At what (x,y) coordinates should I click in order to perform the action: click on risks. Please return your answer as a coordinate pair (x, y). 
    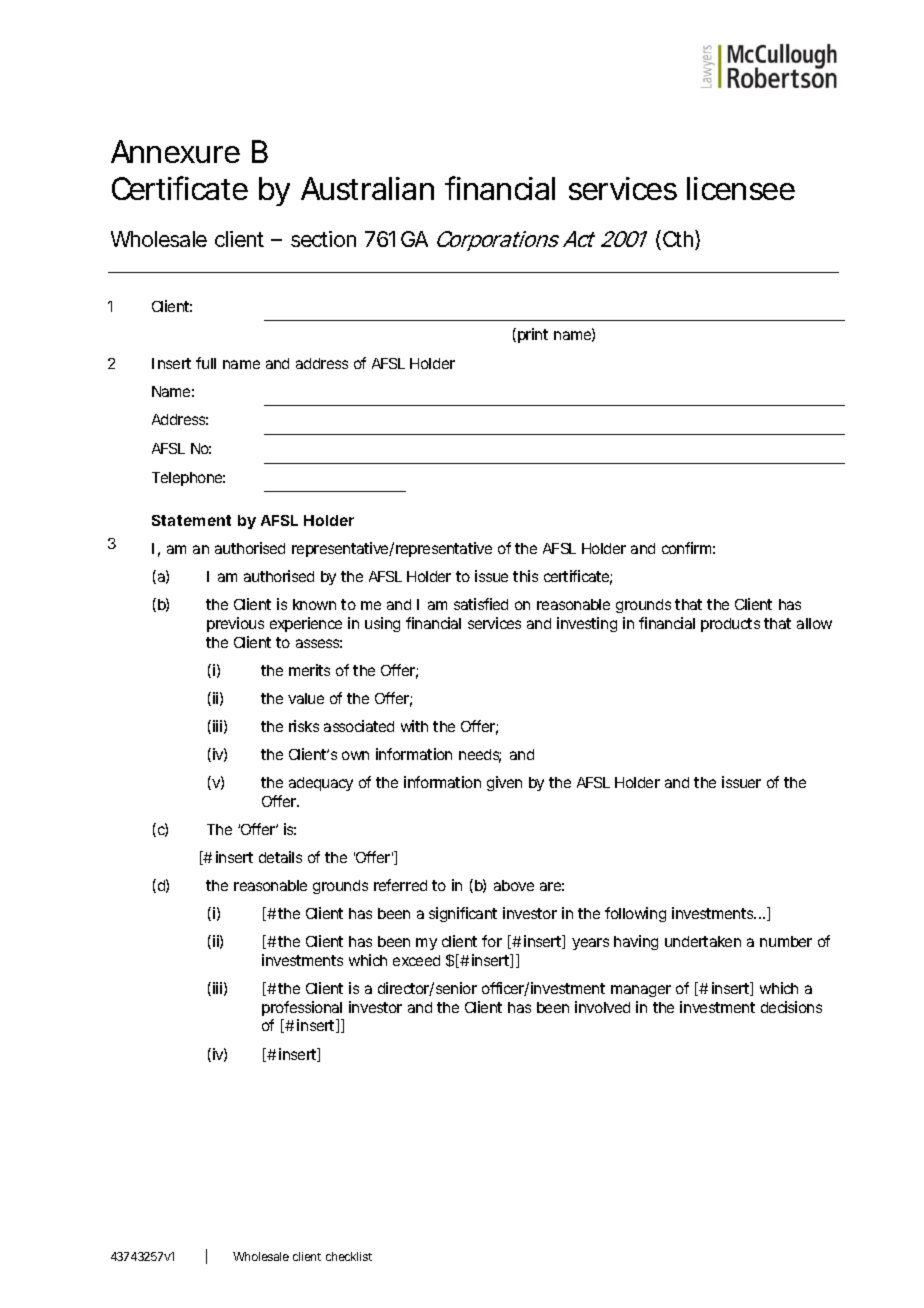
    Looking at the image, I should click on (304, 726).
